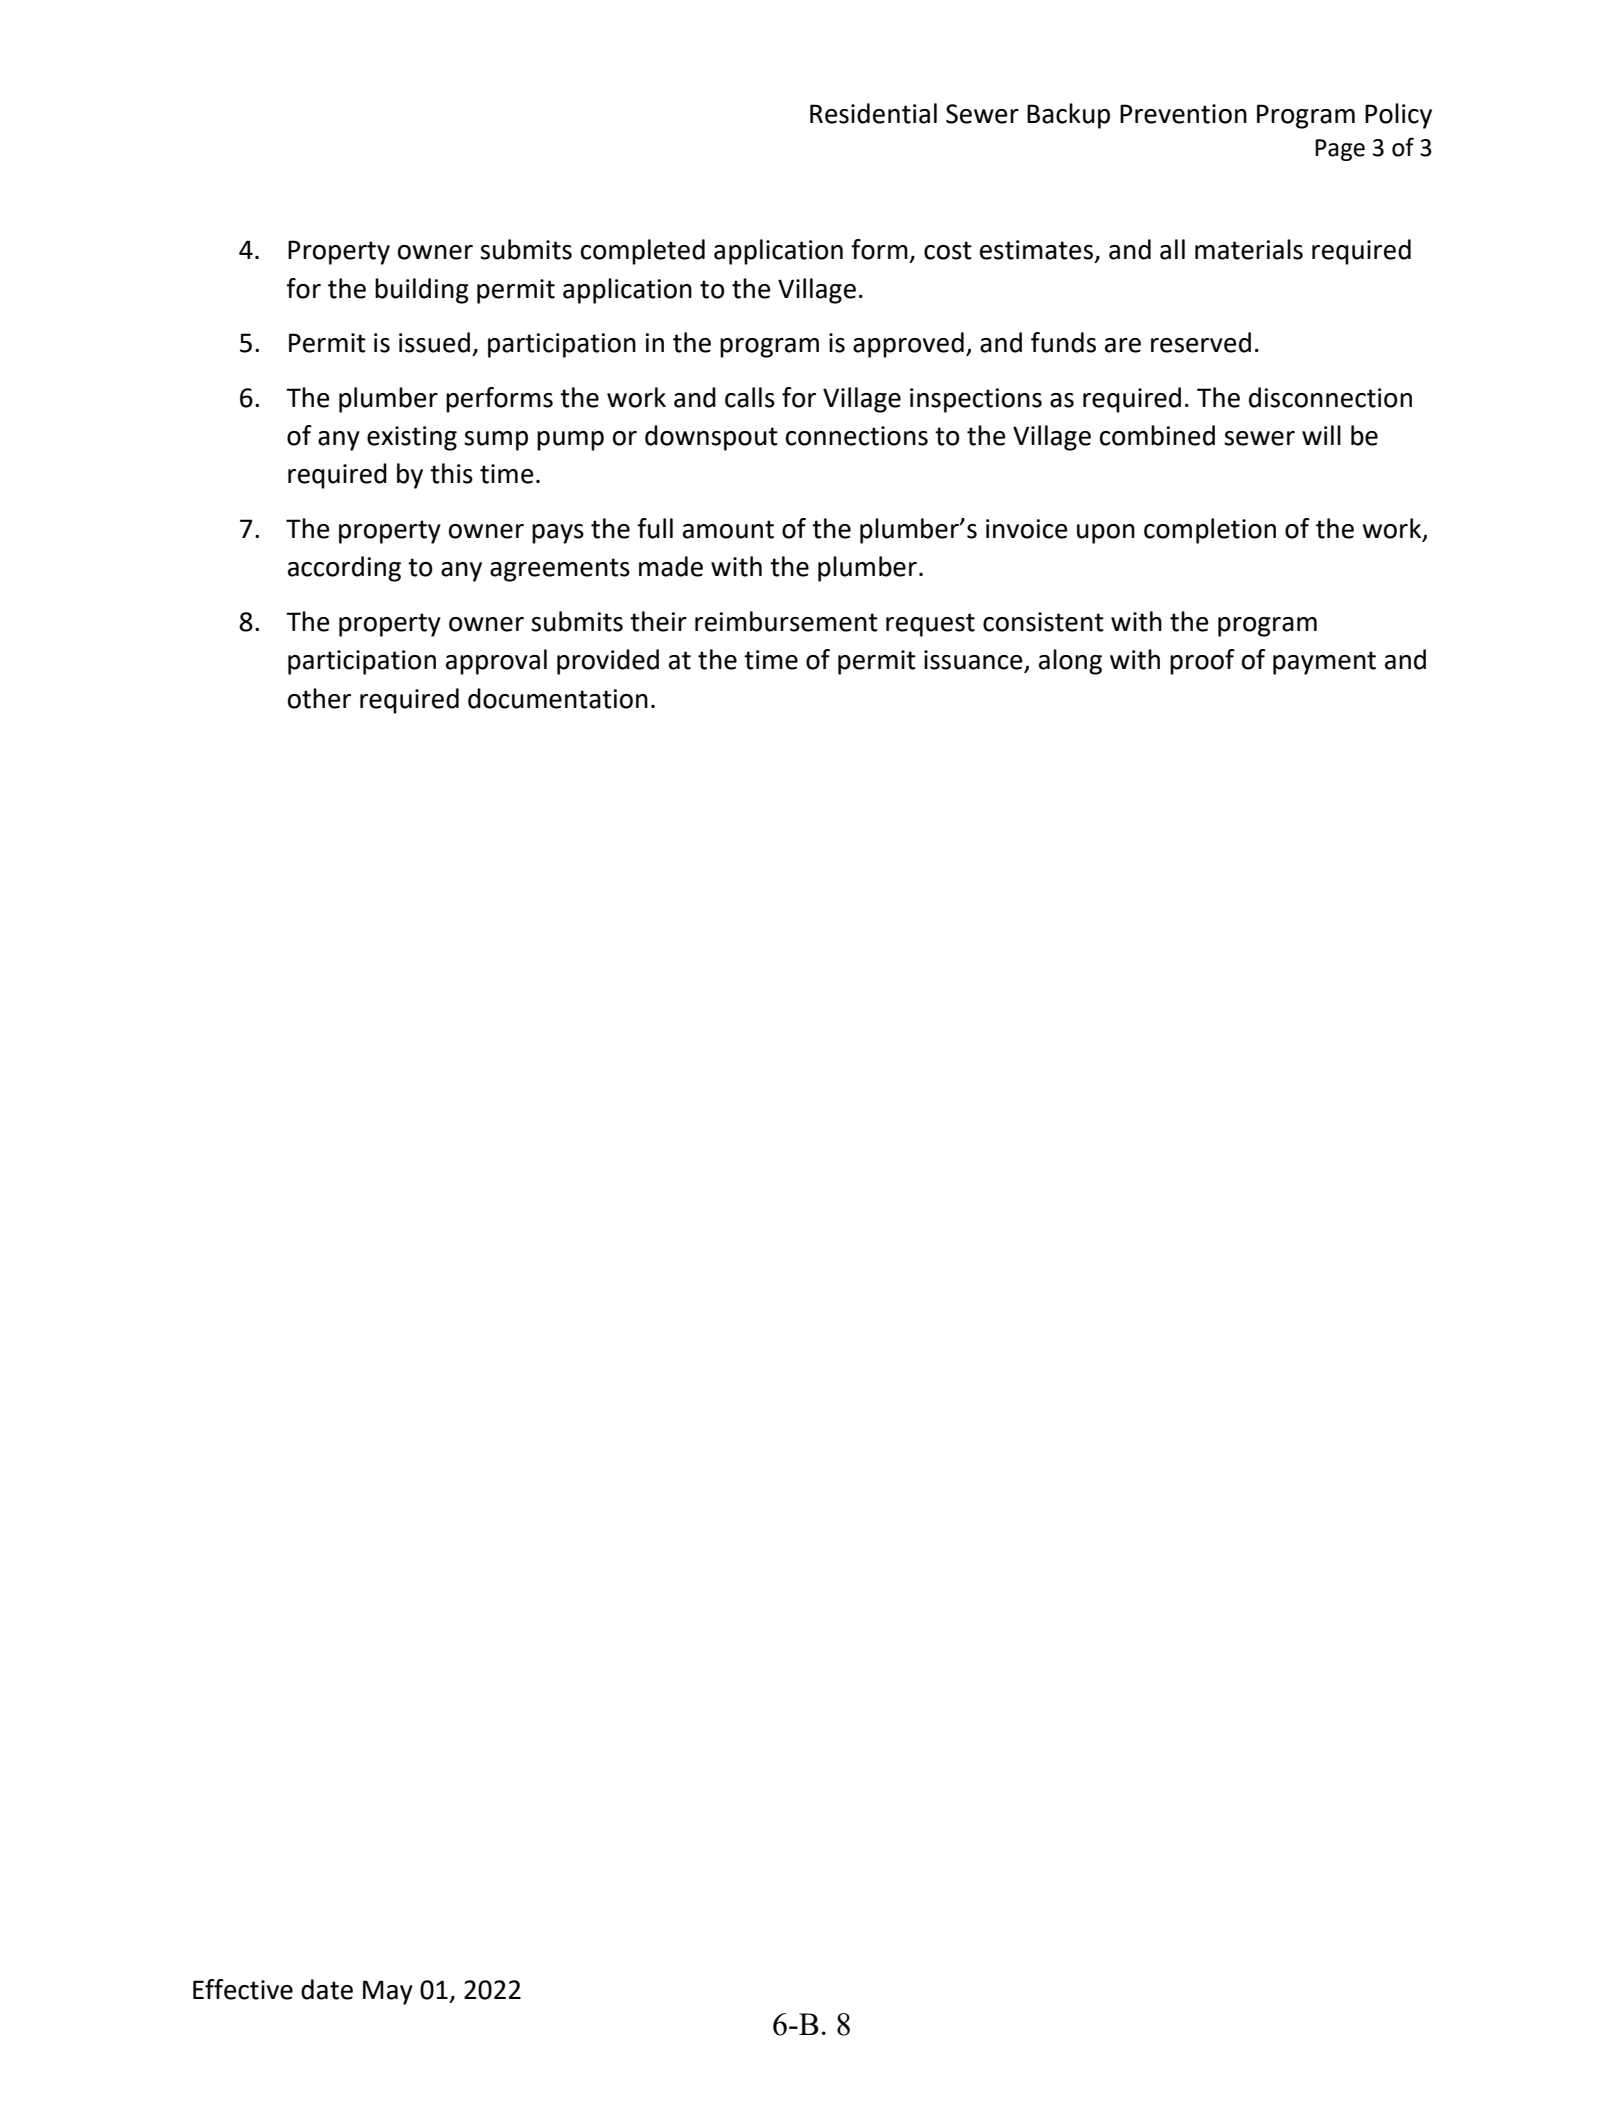 Image resolution: width=1624 pixels, height=2102 pixels. I want to click on date, so click(327, 1989).
